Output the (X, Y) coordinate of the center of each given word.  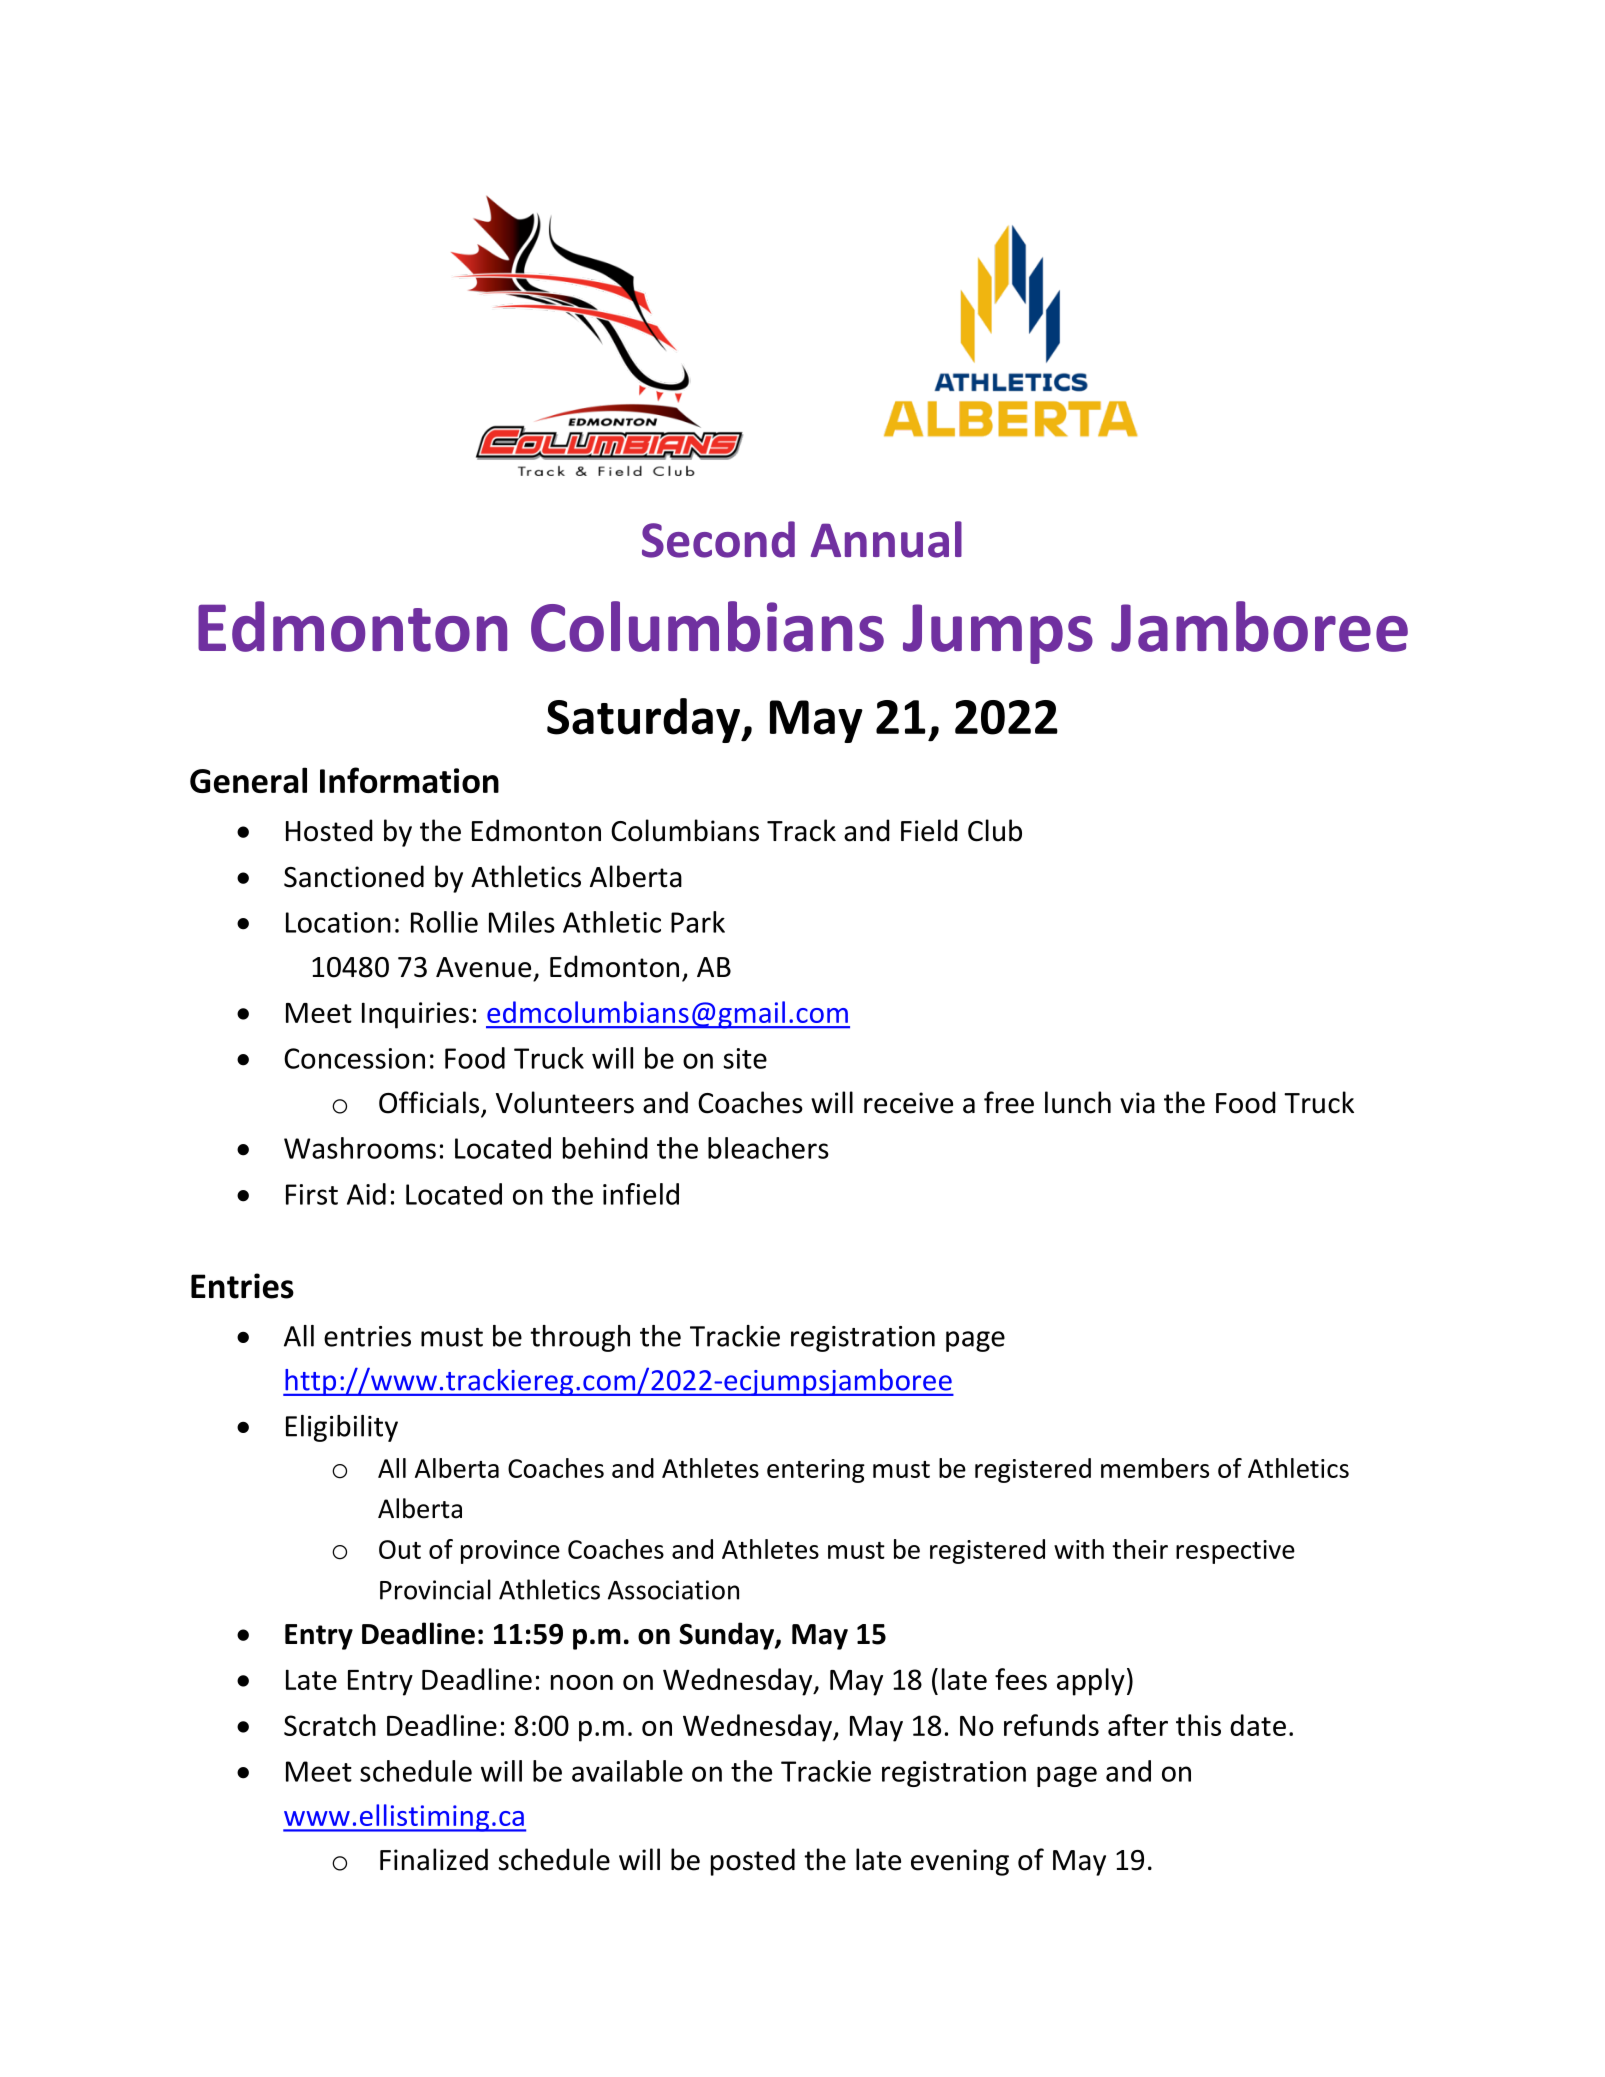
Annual (886, 539)
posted (753, 1862)
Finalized (434, 1859)
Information (409, 780)
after (1138, 1725)
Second (718, 539)
